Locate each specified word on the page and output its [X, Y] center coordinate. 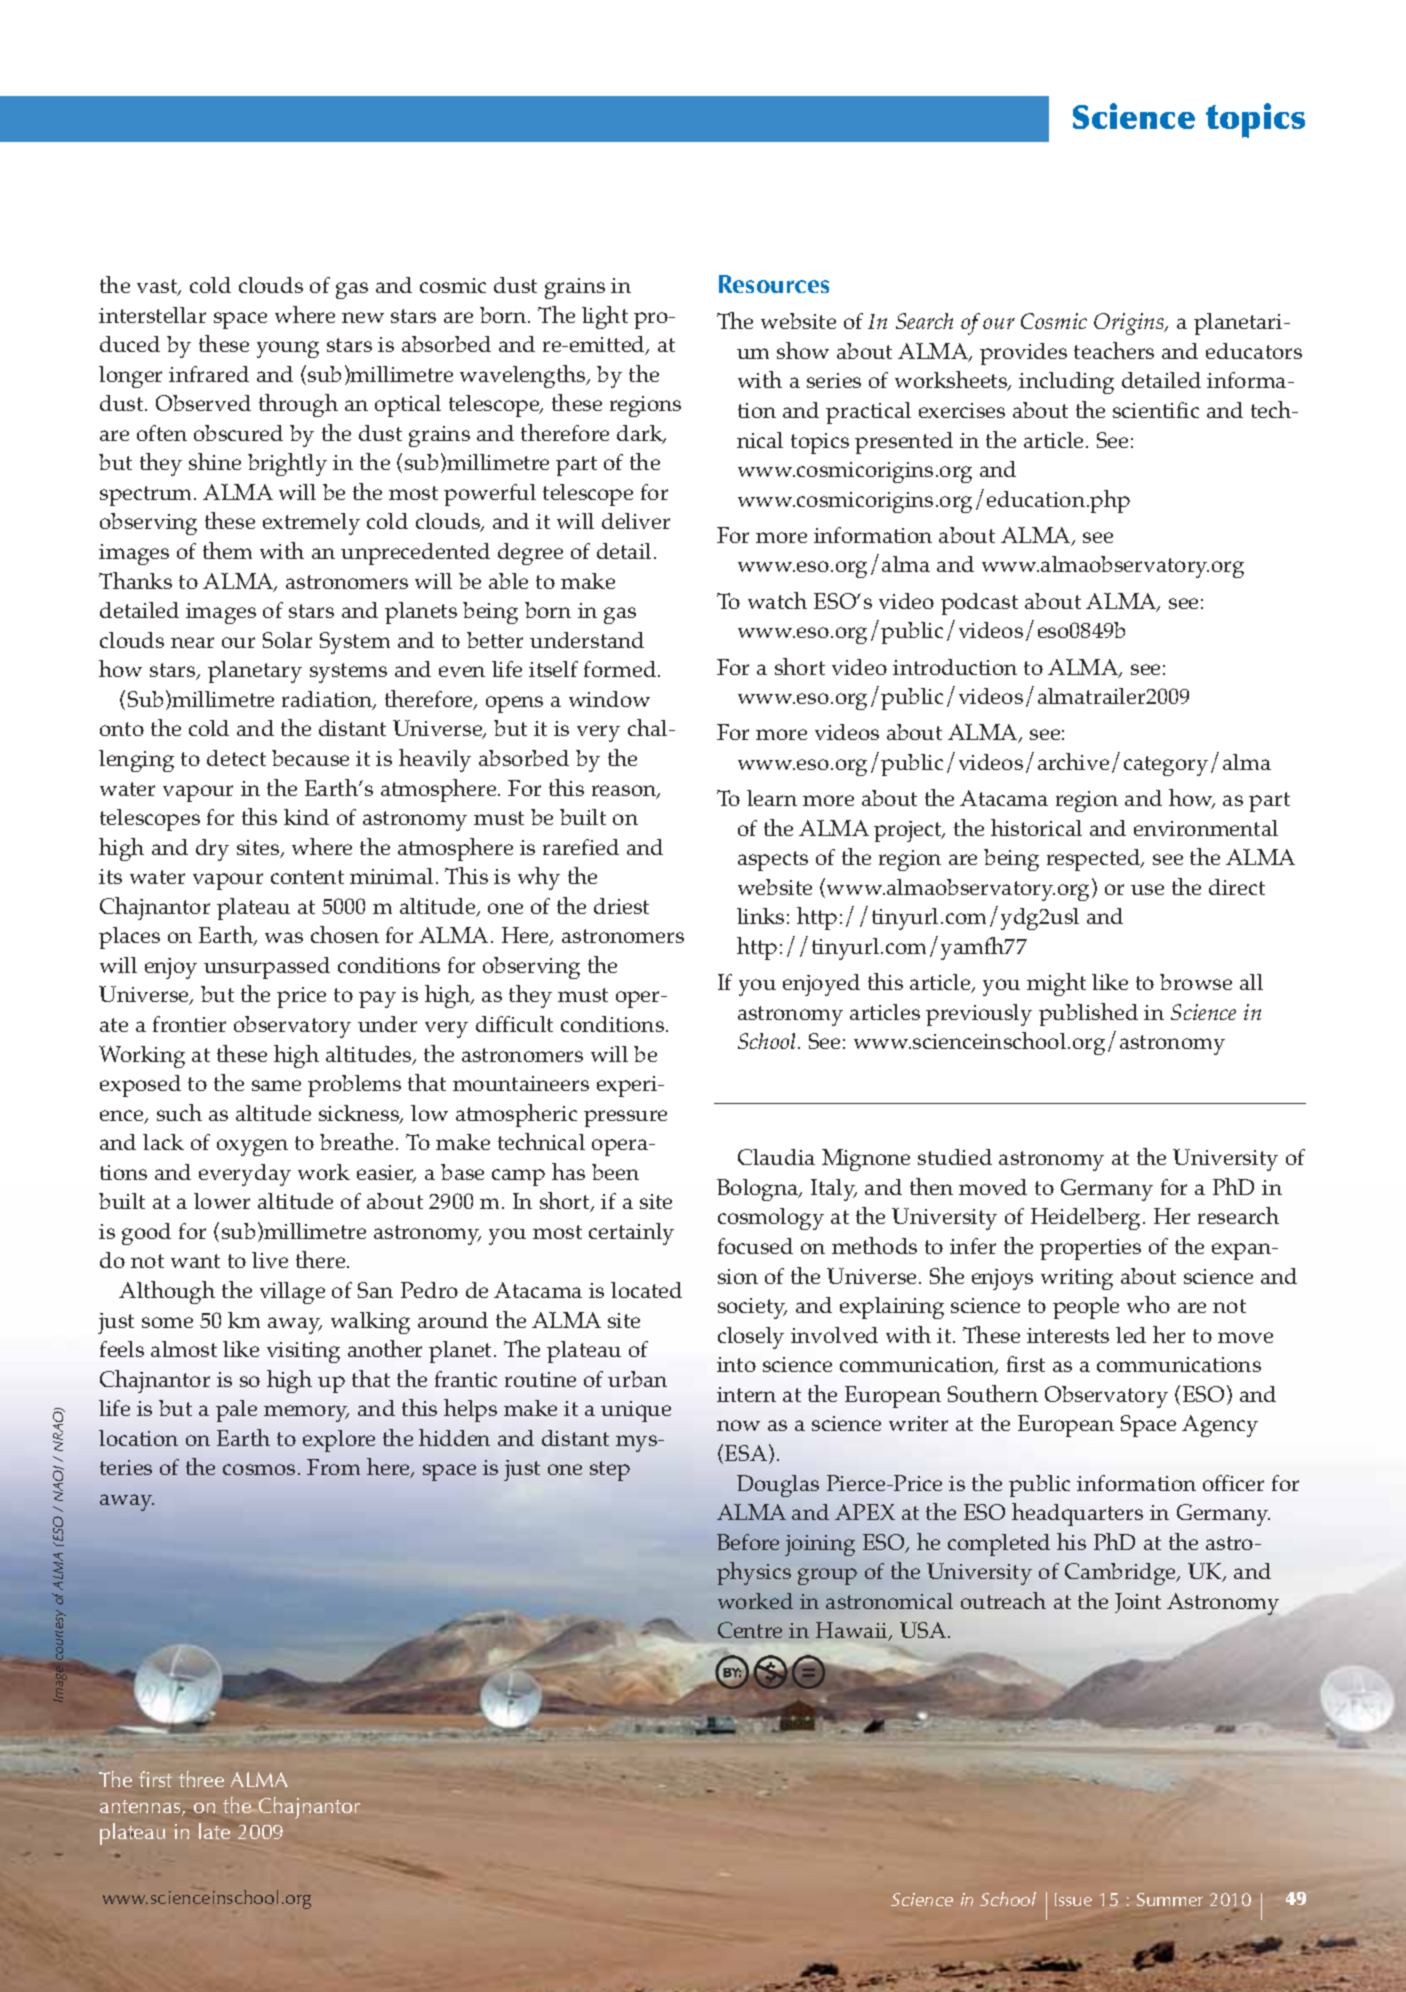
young [288, 349]
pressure [625, 1118]
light [605, 317]
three [201, 1779]
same [276, 1085]
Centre [750, 1630]
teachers [1114, 350]
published [1088, 1014]
